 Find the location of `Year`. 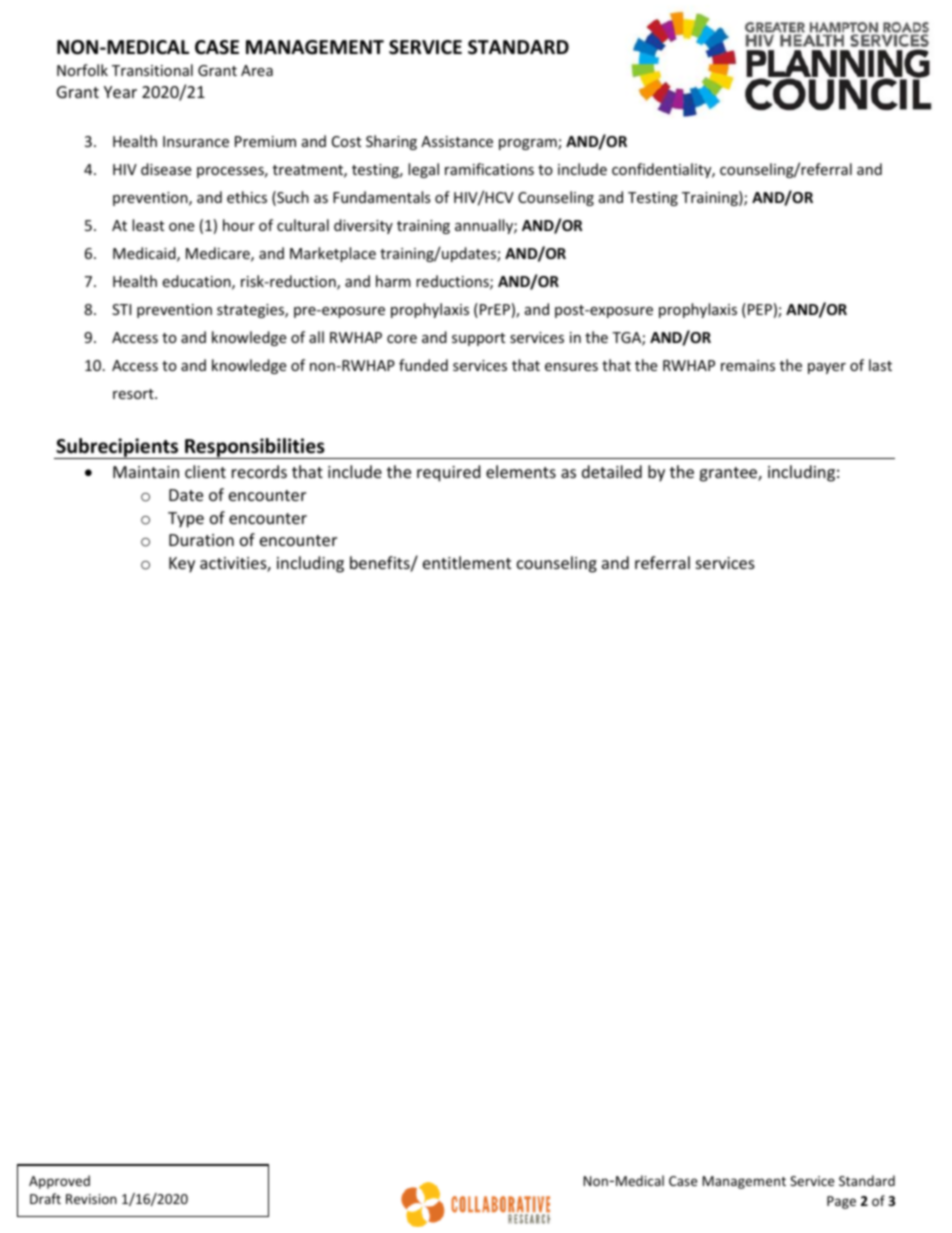

Year is located at coordinates (120, 92).
